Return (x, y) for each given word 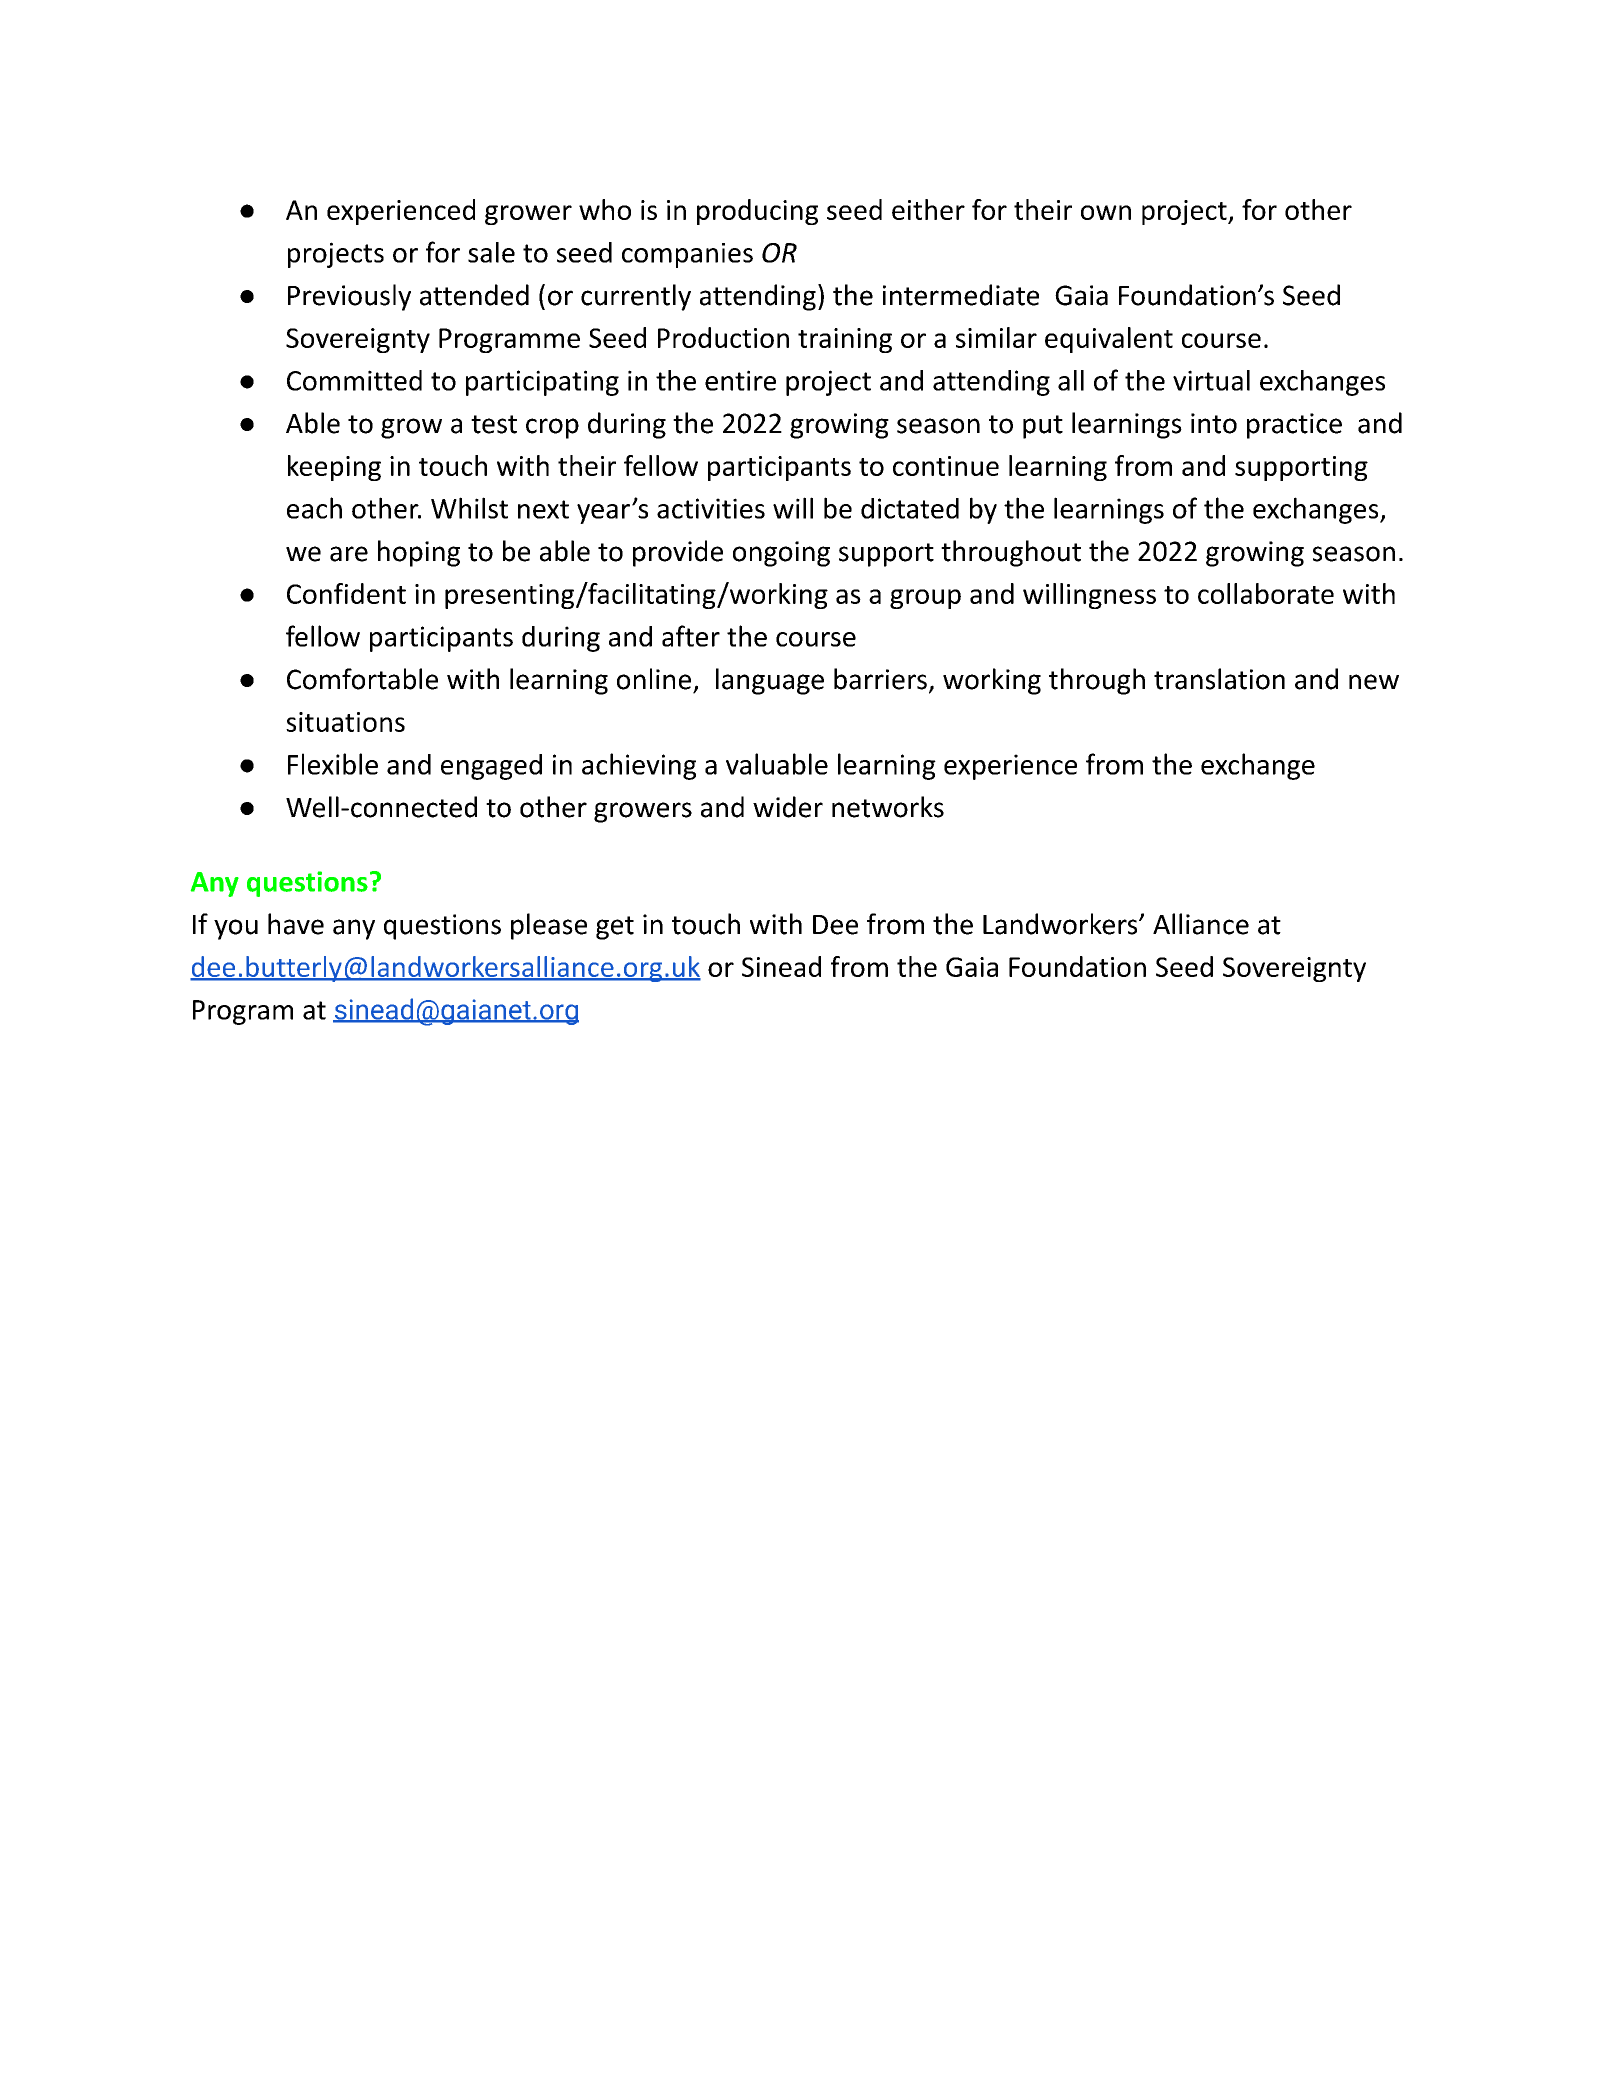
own (1106, 212)
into (1214, 423)
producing (757, 212)
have (296, 924)
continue (946, 466)
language (770, 681)
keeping (334, 468)
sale (491, 252)
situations (345, 722)
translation (1219, 679)
